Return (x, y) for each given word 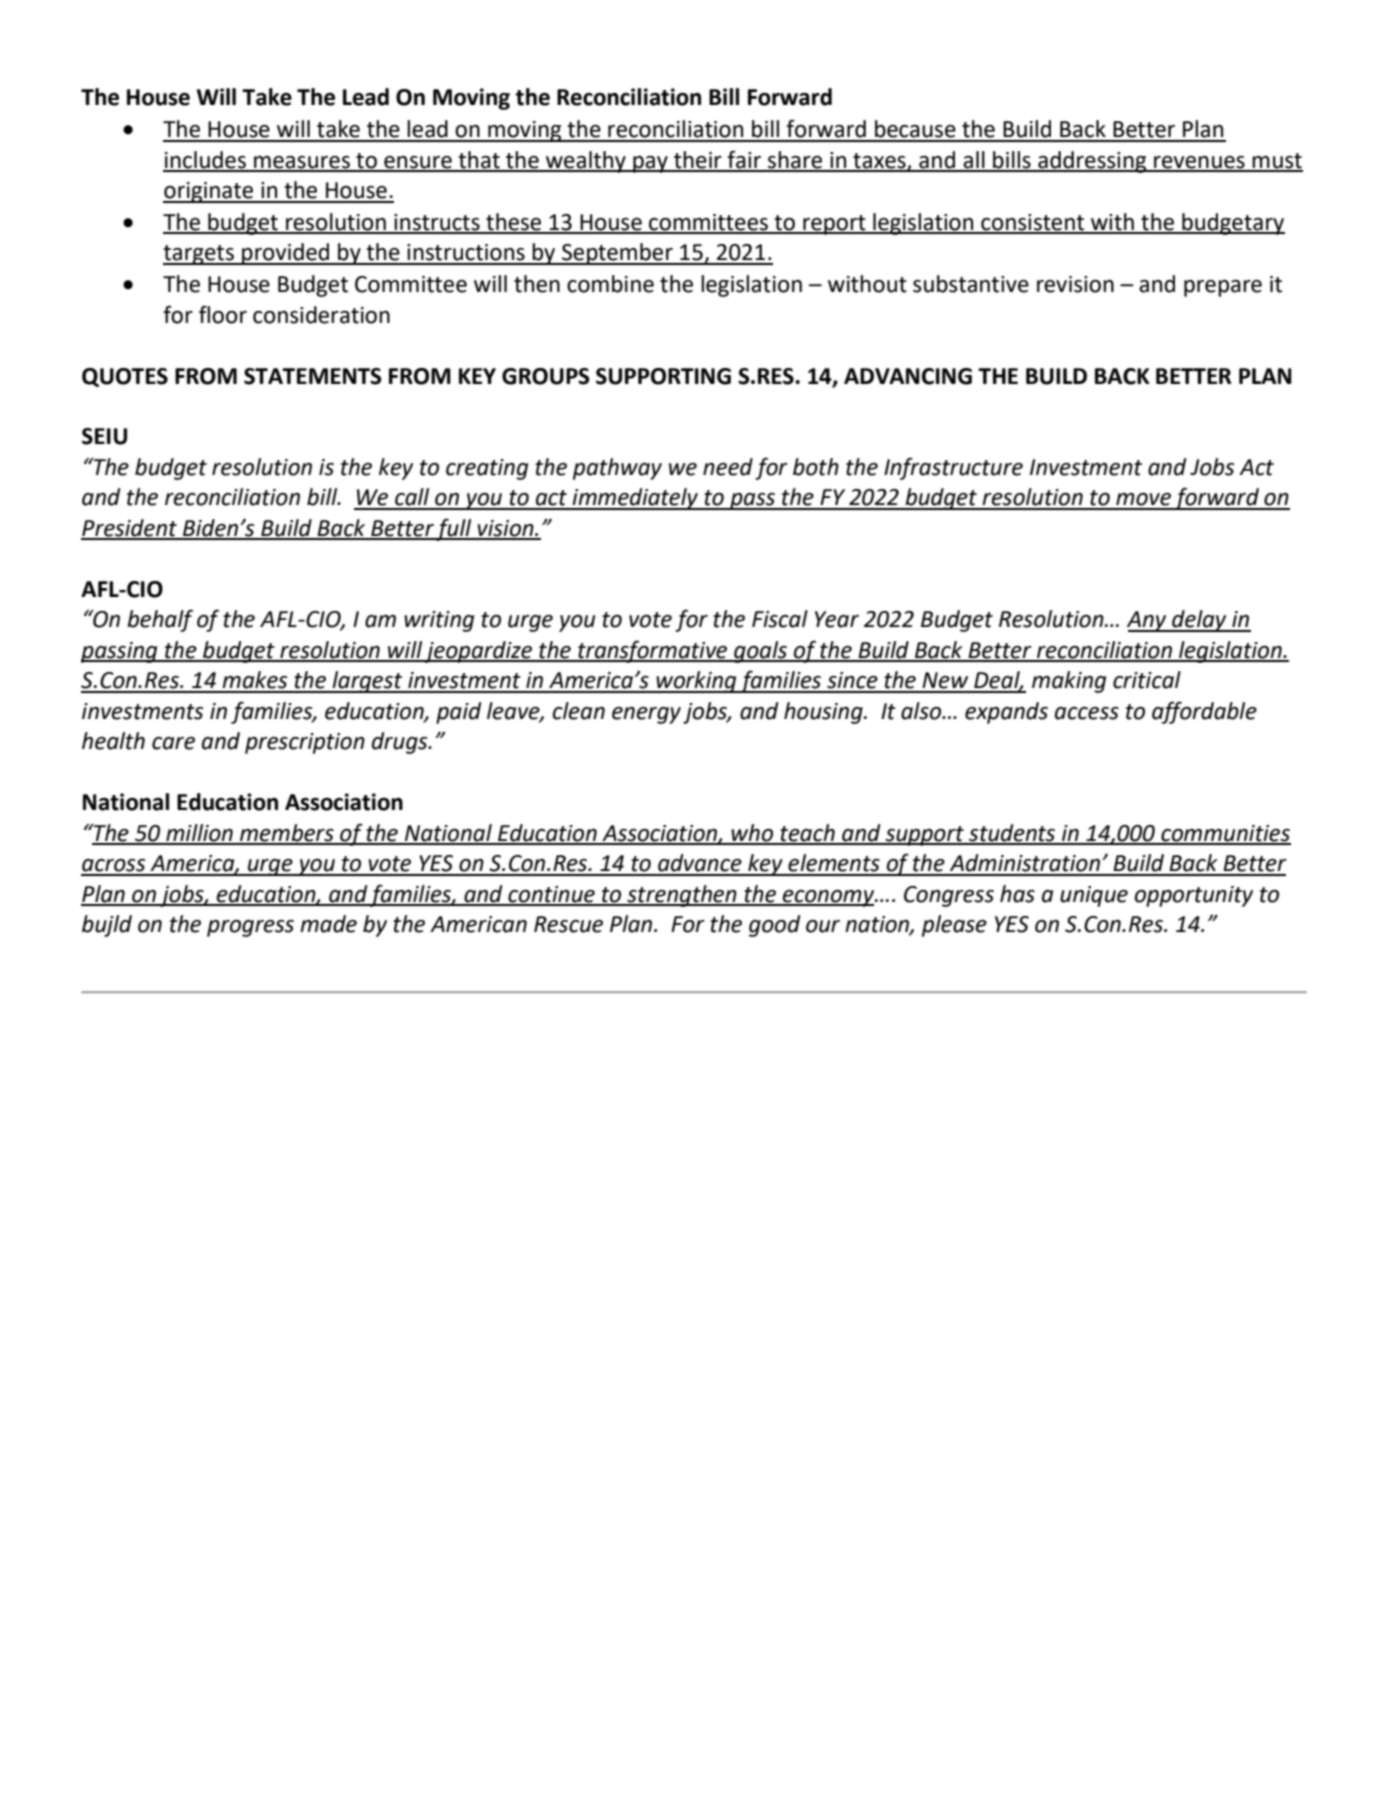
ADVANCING (908, 376)
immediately (635, 499)
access (1087, 713)
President (130, 529)
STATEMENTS (313, 376)
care (173, 743)
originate (209, 192)
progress (250, 928)
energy (646, 715)
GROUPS (546, 376)
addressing (1092, 162)
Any (1148, 621)
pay (650, 164)
